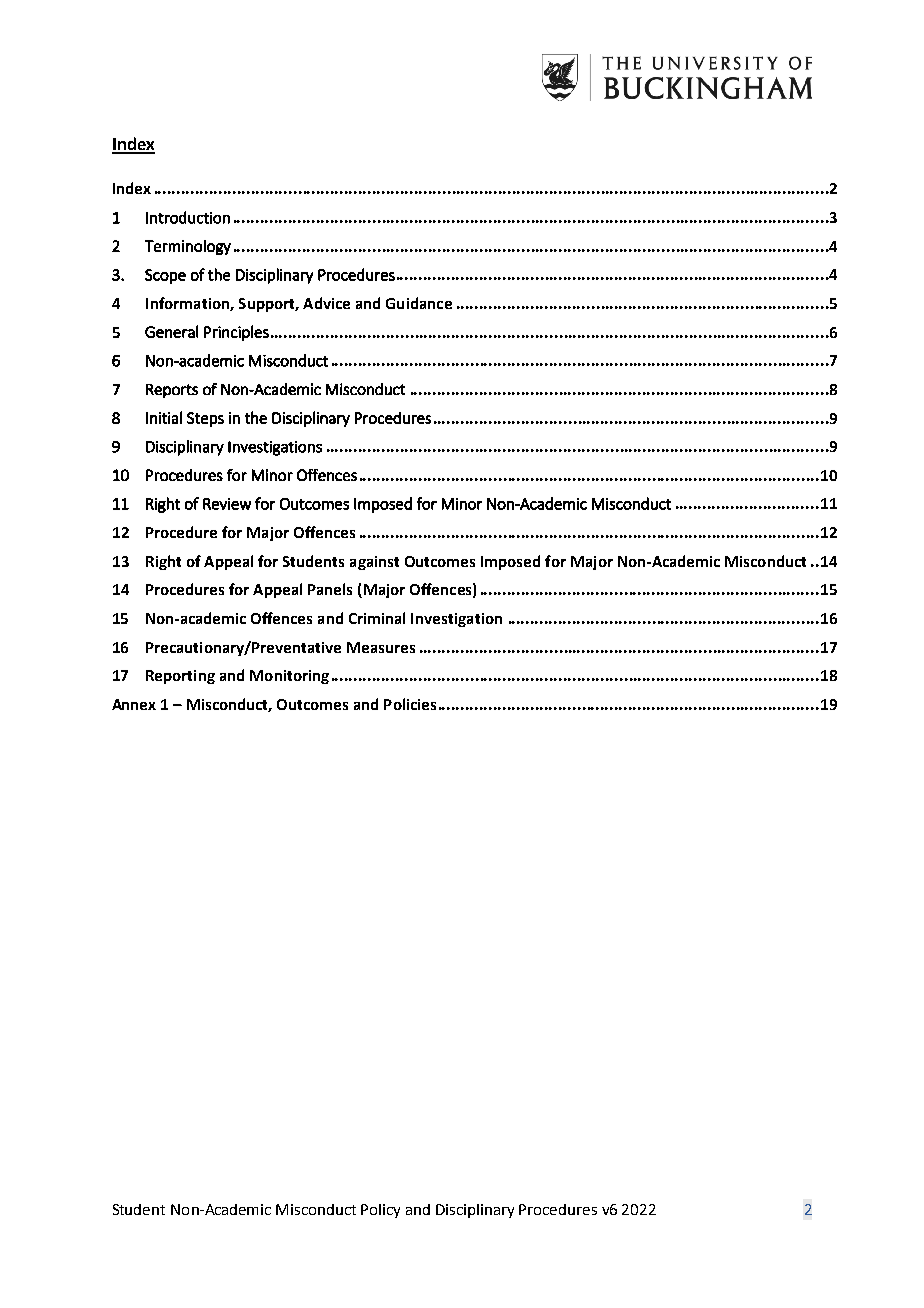 The height and width of the image is (1308, 924). Describe the element at coordinates (227, 504) in the image. I see `Review` at that location.
